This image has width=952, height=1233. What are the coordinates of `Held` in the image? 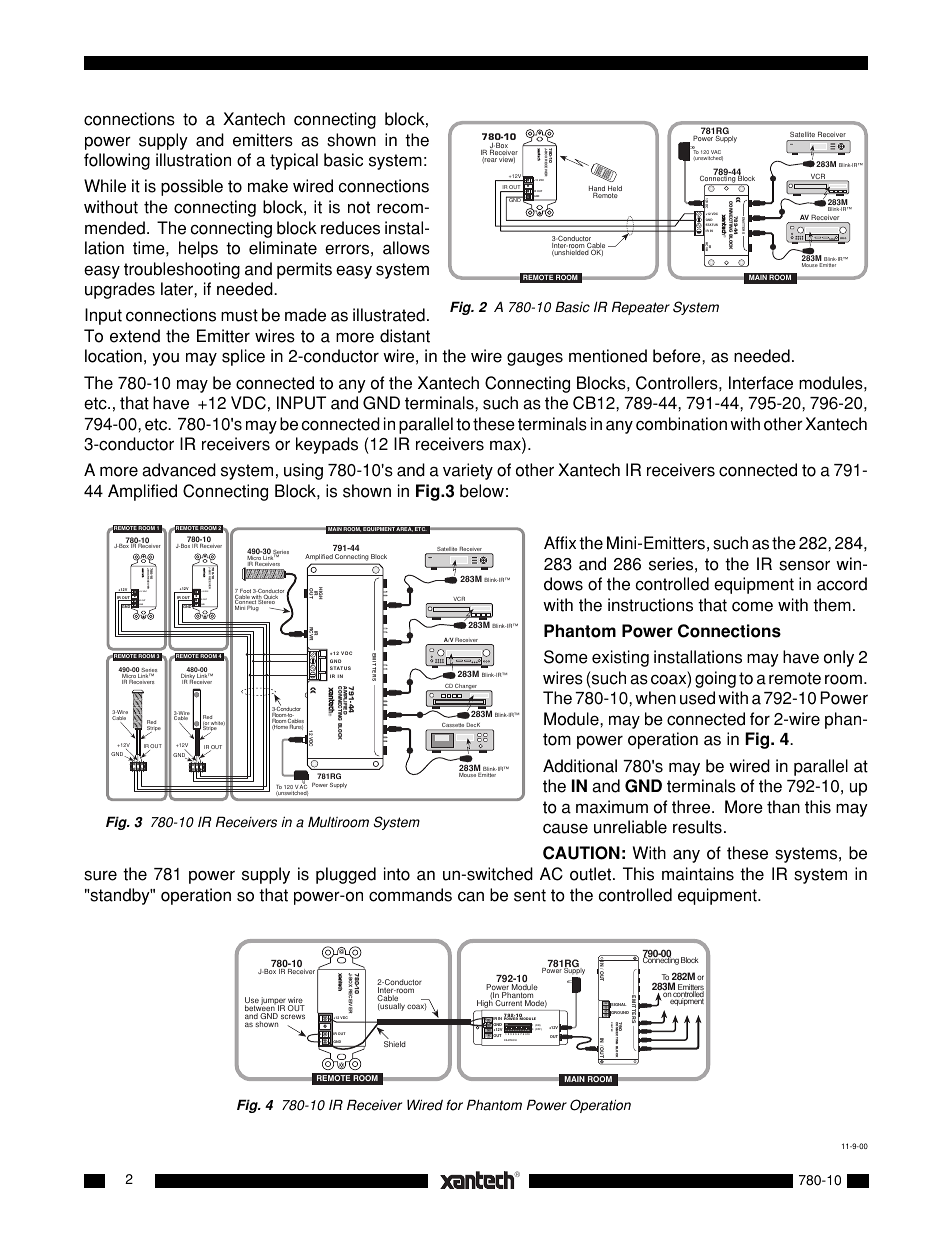 It's located at (615, 190).
